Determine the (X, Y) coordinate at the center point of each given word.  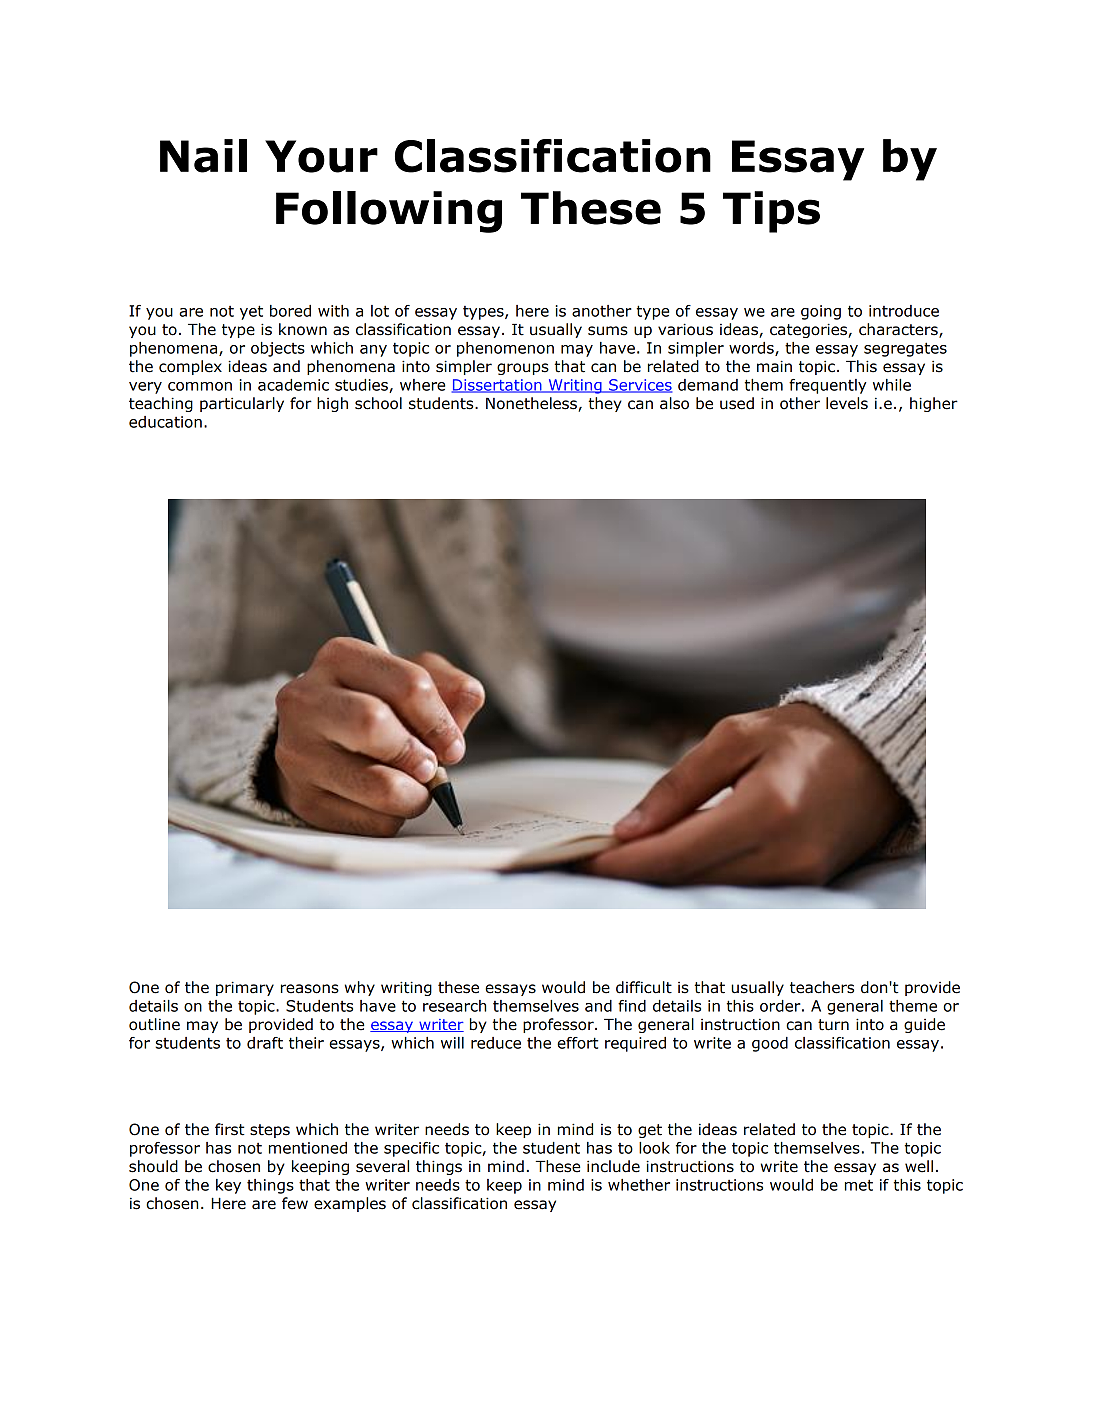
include (613, 1166)
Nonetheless (532, 404)
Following (389, 212)
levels (847, 403)
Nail (203, 156)
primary (245, 988)
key (228, 1186)
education (165, 422)
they (605, 404)
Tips (771, 212)
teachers (822, 987)
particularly (242, 404)
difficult (644, 987)
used (737, 403)
